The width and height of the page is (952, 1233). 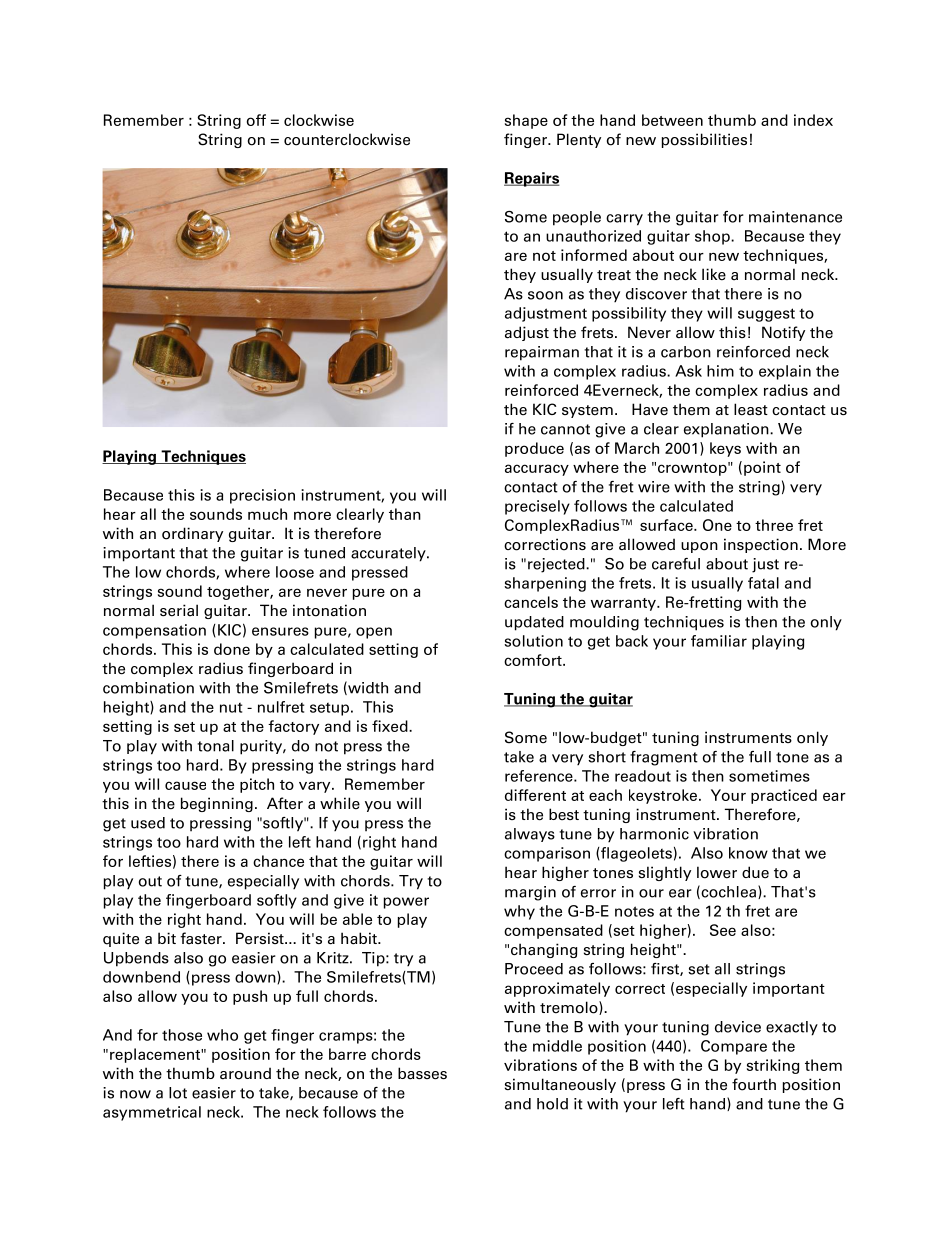 I want to click on practiced, so click(x=784, y=796).
